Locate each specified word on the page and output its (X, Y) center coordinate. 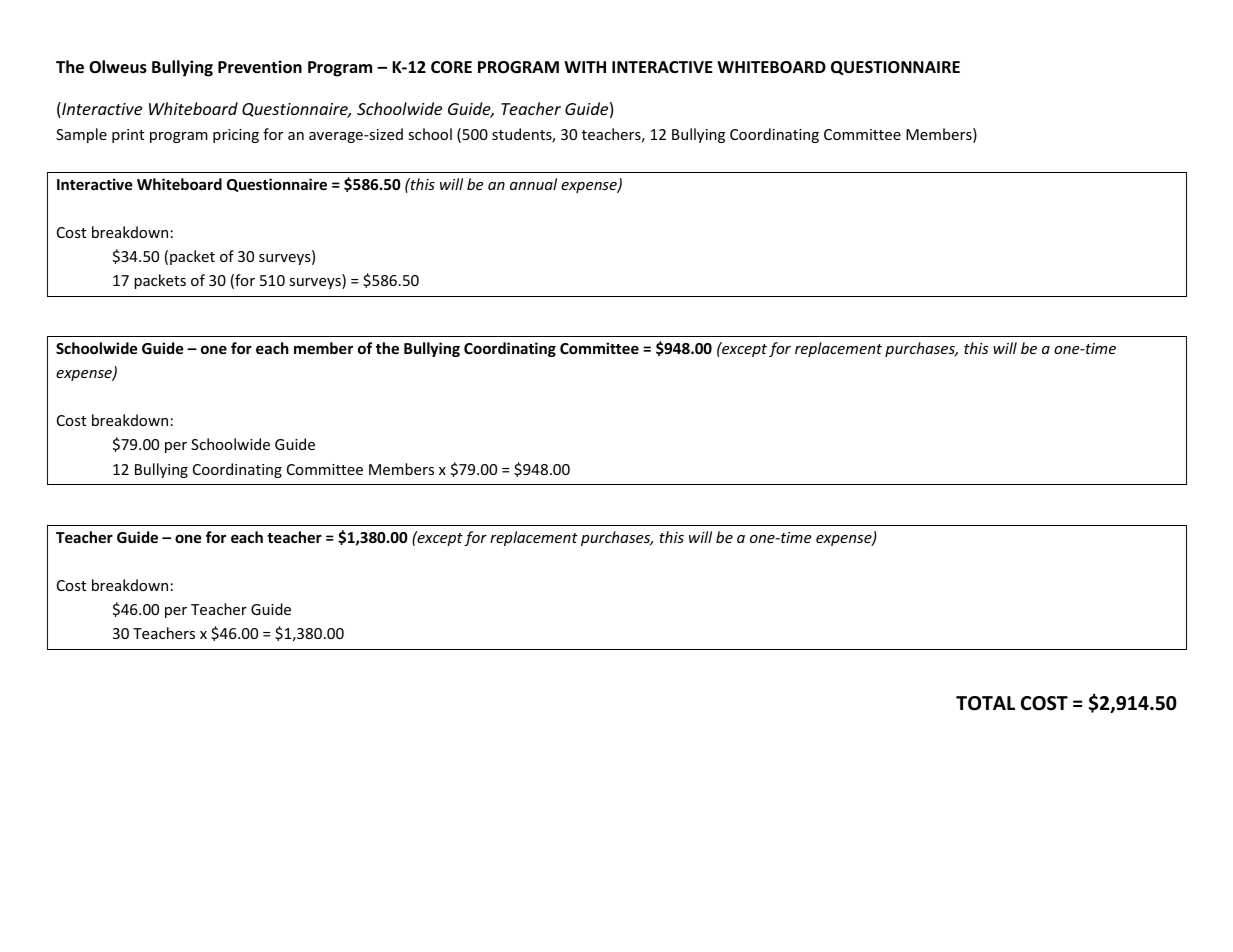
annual (533, 184)
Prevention (260, 67)
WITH (585, 67)
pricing (236, 136)
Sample (81, 135)
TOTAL (985, 703)
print (128, 136)
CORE (451, 67)
